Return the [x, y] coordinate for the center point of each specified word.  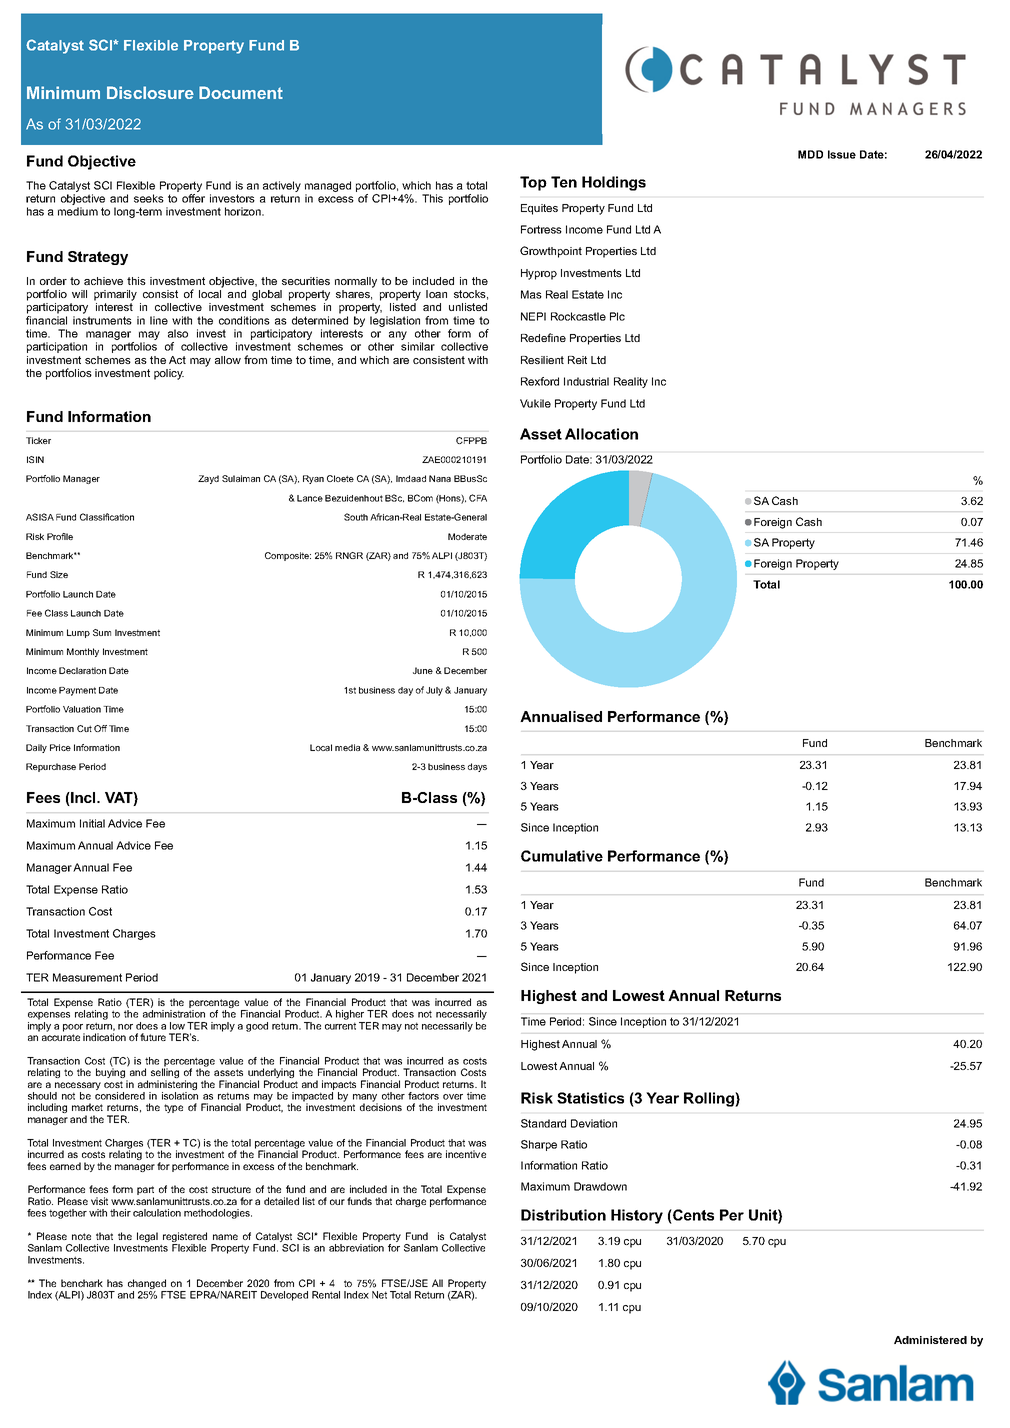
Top [533, 183]
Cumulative [562, 856]
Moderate [467, 536]
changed [148, 1285]
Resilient [542, 360]
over [453, 1097]
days [477, 767]
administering [167, 1086]
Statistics [590, 1098]
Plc [617, 316]
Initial [92, 823]
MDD [810, 154]
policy [169, 374]
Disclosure [150, 92]
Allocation [601, 434]
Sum [102, 632]
